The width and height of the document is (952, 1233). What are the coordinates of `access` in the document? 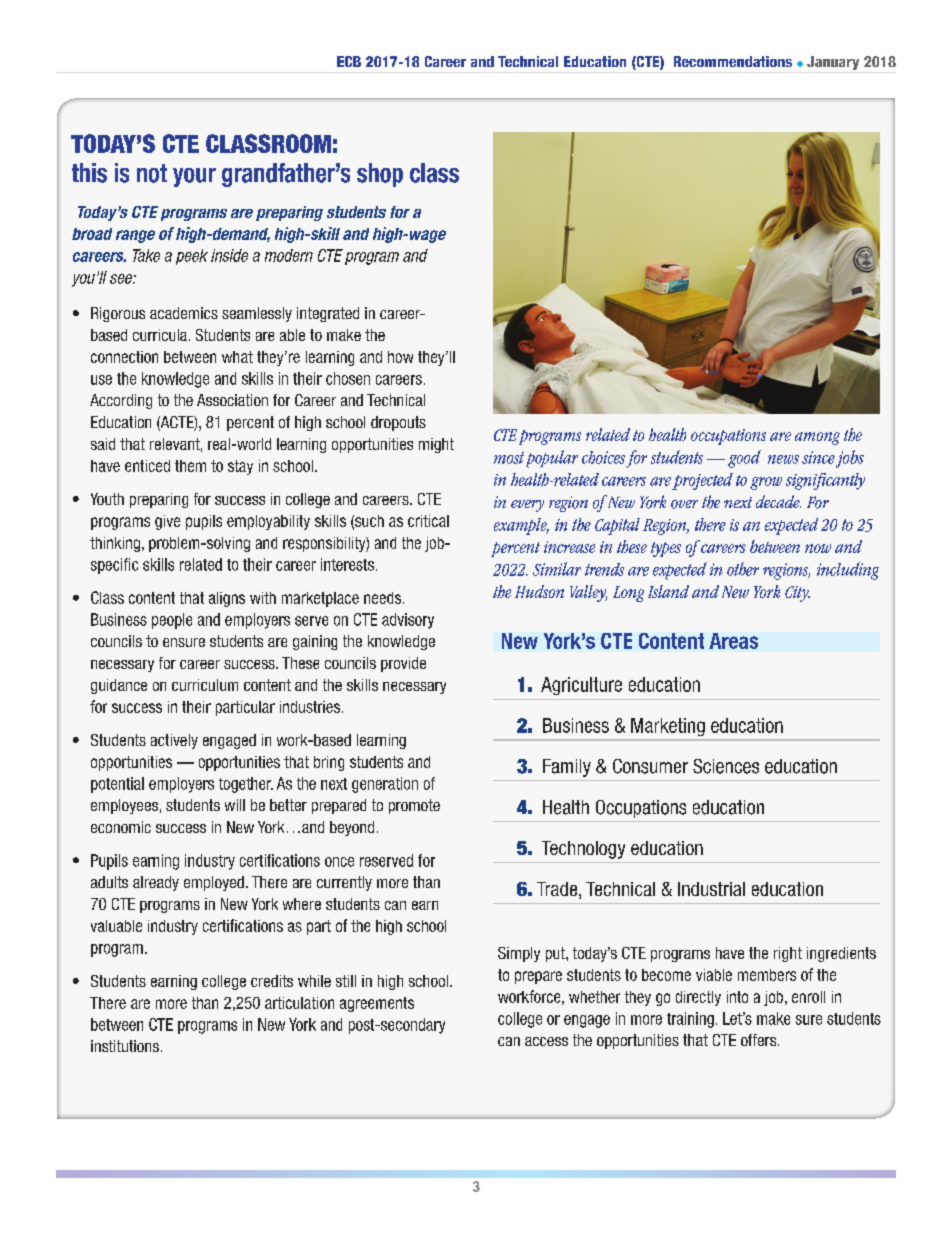 It's located at (546, 1041).
